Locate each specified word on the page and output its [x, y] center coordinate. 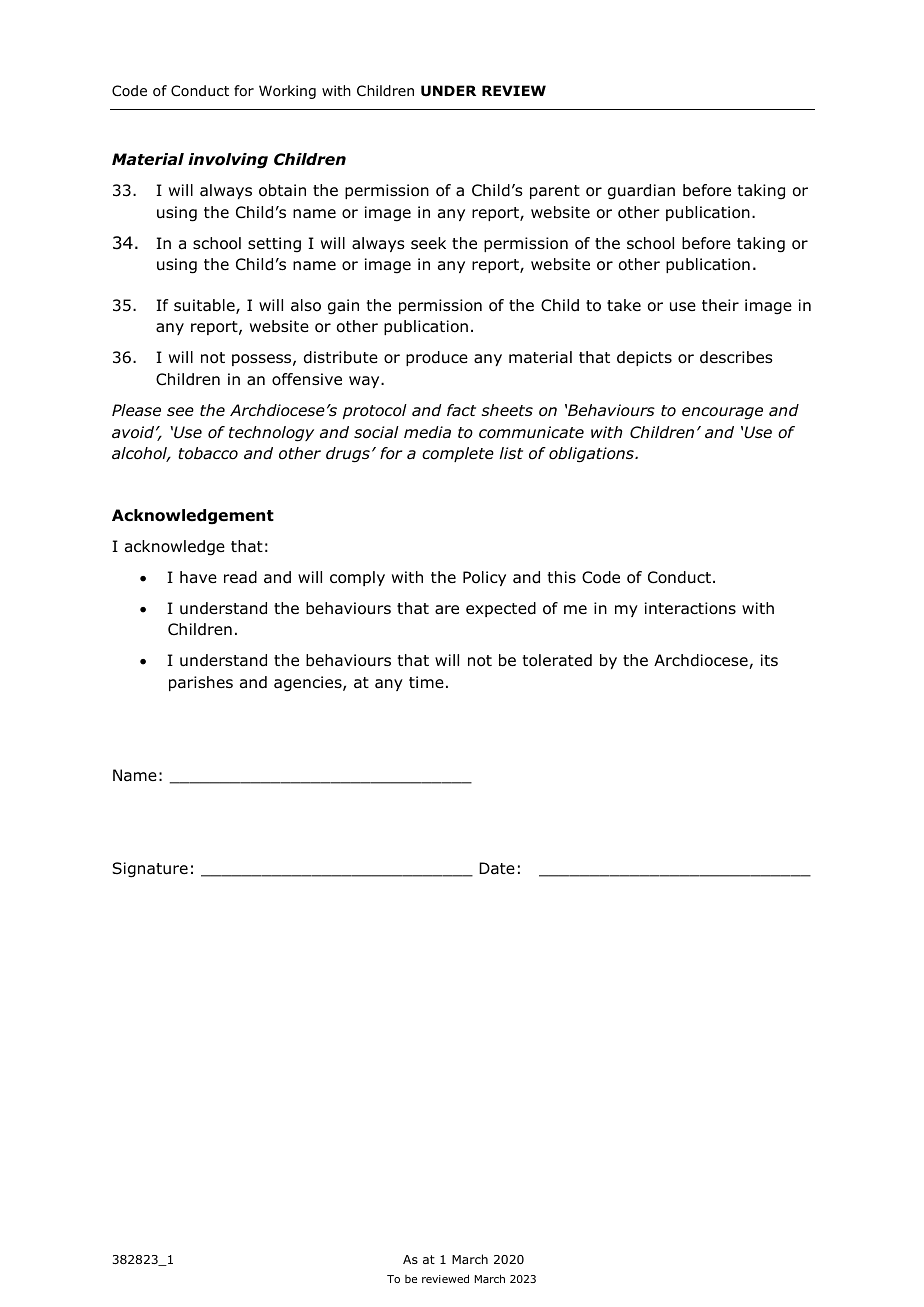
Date [497, 868]
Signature [150, 870]
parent [555, 192]
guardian [641, 192]
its [769, 660]
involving [228, 161]
